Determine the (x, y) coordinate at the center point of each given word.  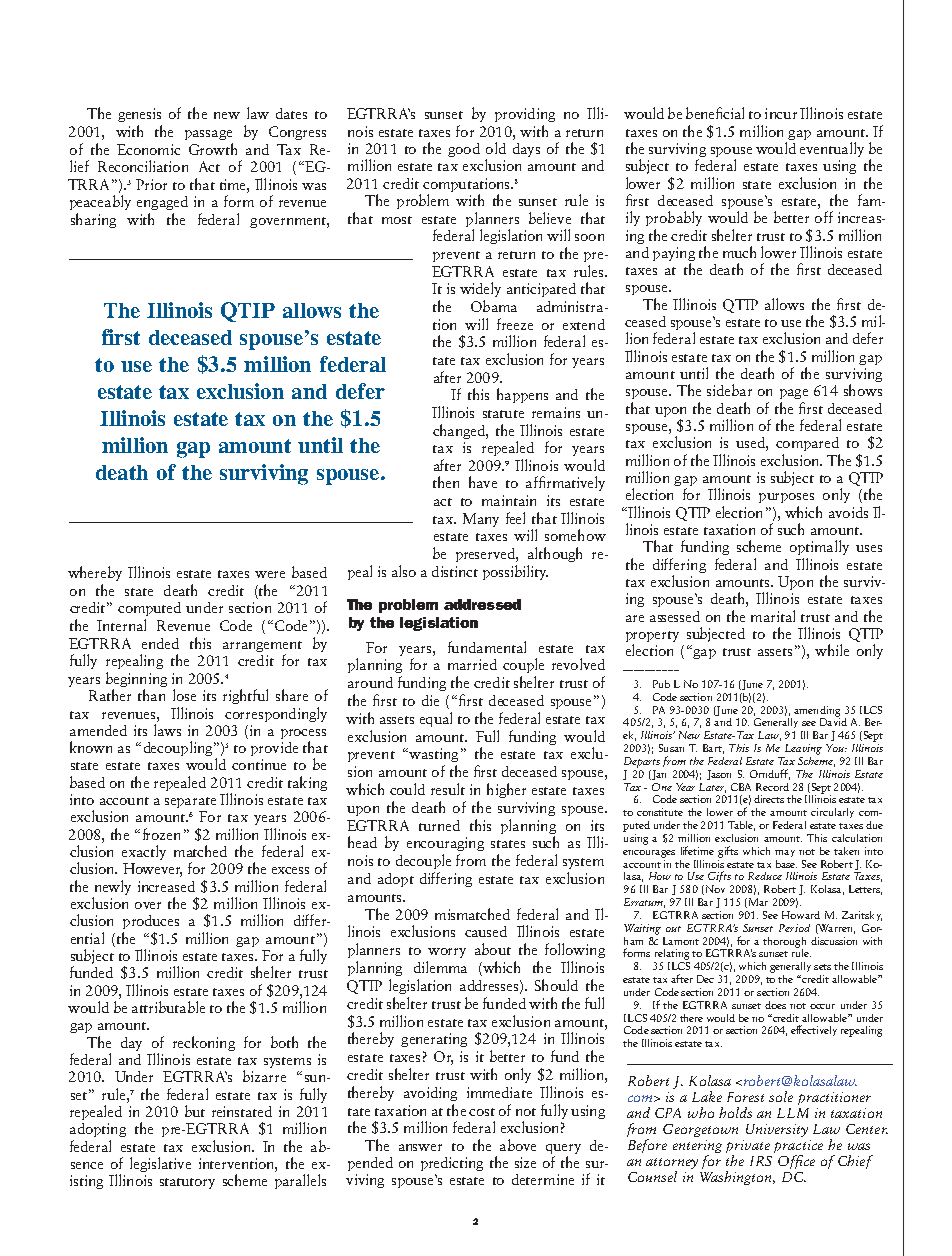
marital (773, 616)
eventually (832, 149)
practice (798, 1148)
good (464, 150)
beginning (136, 681)
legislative (160, 1164)
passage (208, 135)
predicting (452, 1164)
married (472, 664)
